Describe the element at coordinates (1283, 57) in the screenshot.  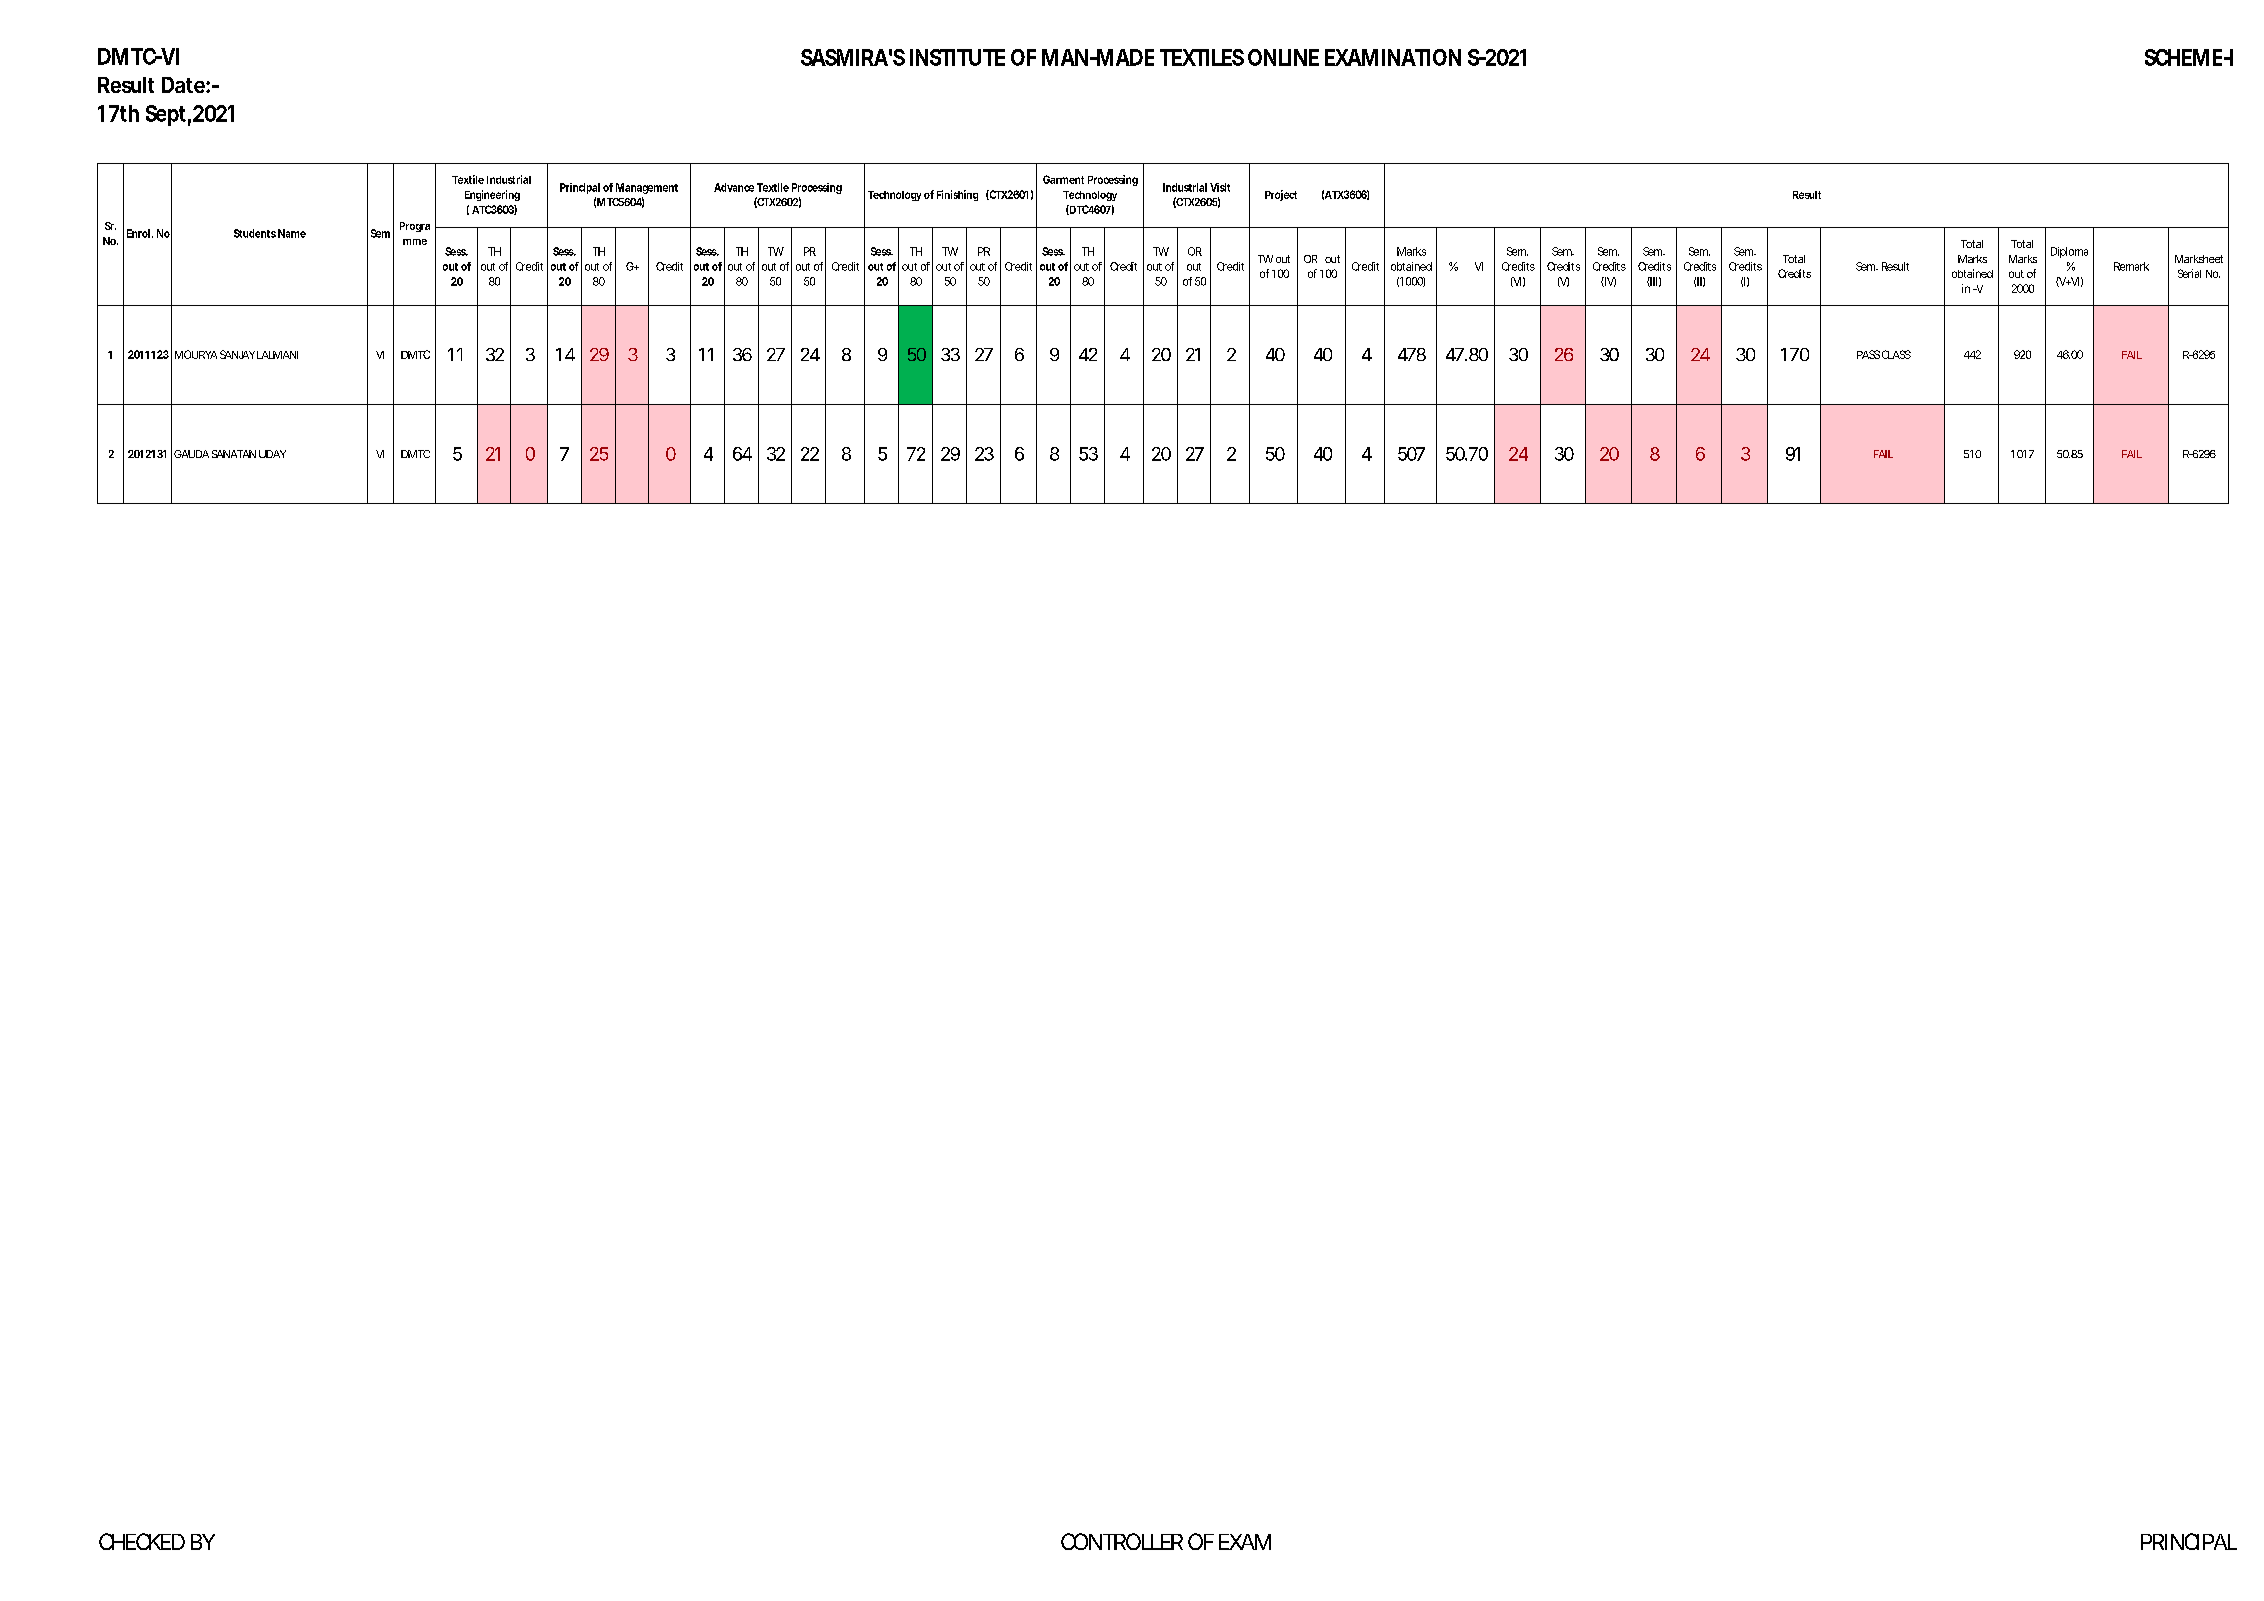
I see `ONLINE` at that location.
